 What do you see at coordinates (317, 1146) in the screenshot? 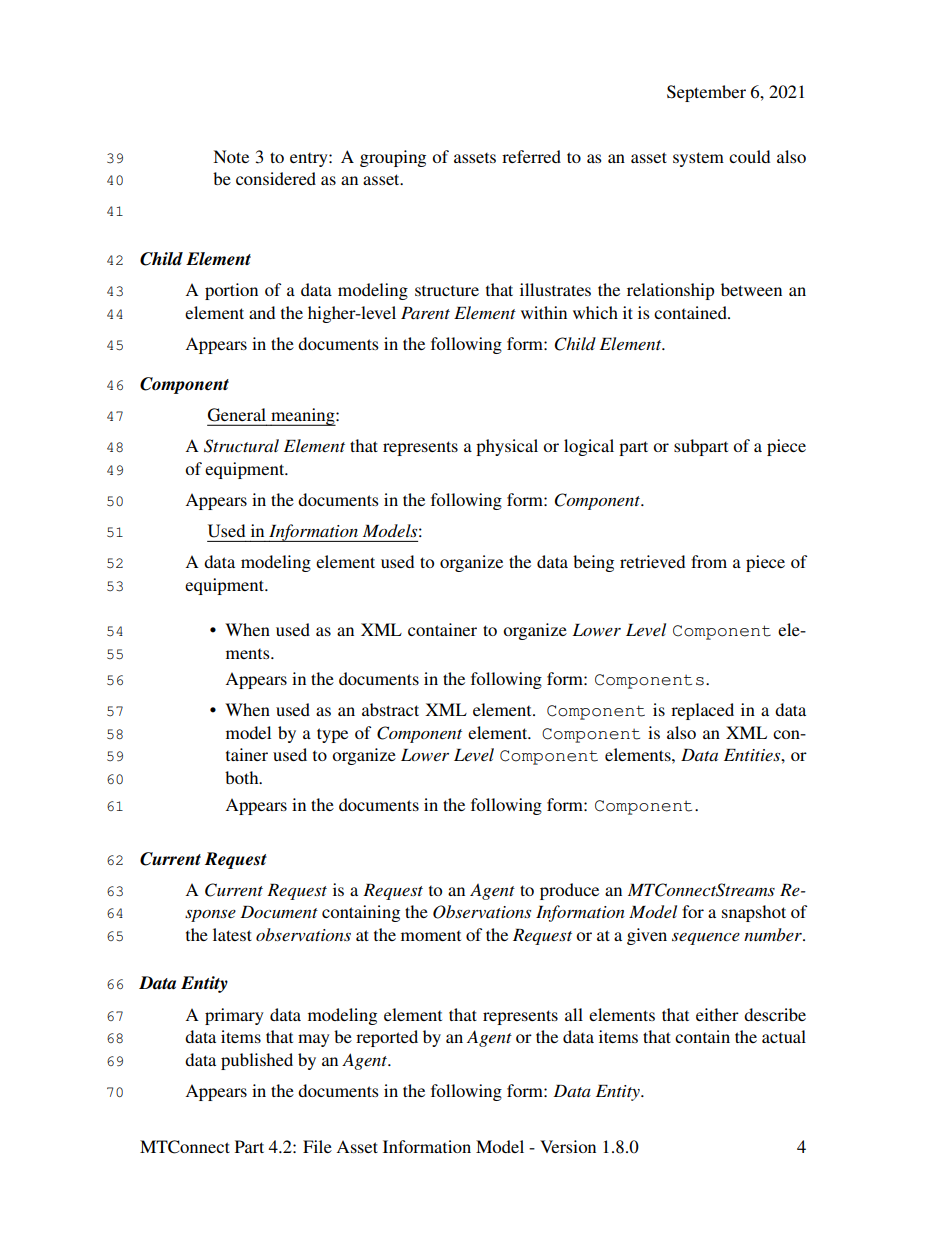
I see `File` at bounding box center [317, 1146].
